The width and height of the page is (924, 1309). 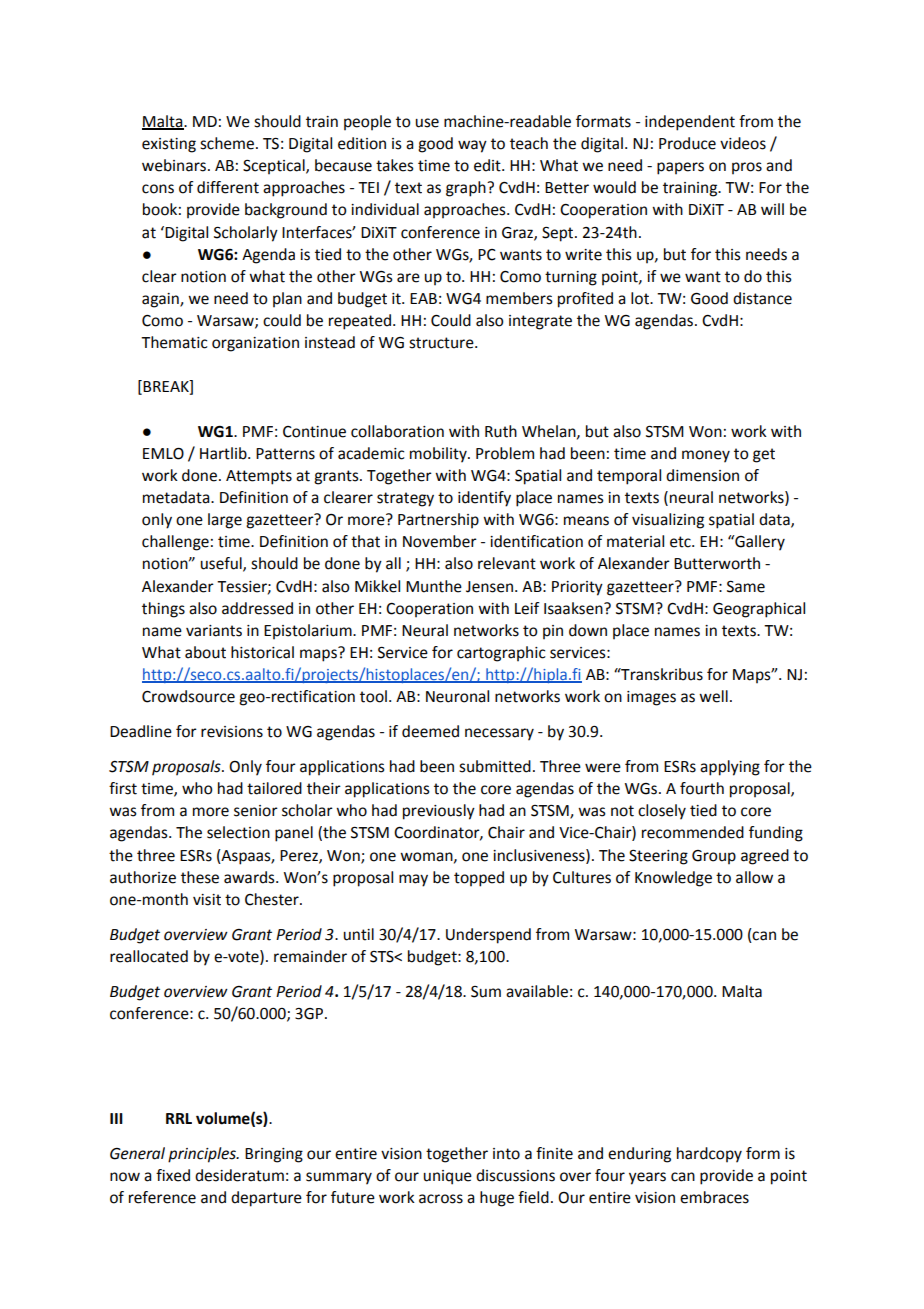 What do you see at coordinates (687, 143) in the page?
I see `Produce` at bounding box center [687, 143].
